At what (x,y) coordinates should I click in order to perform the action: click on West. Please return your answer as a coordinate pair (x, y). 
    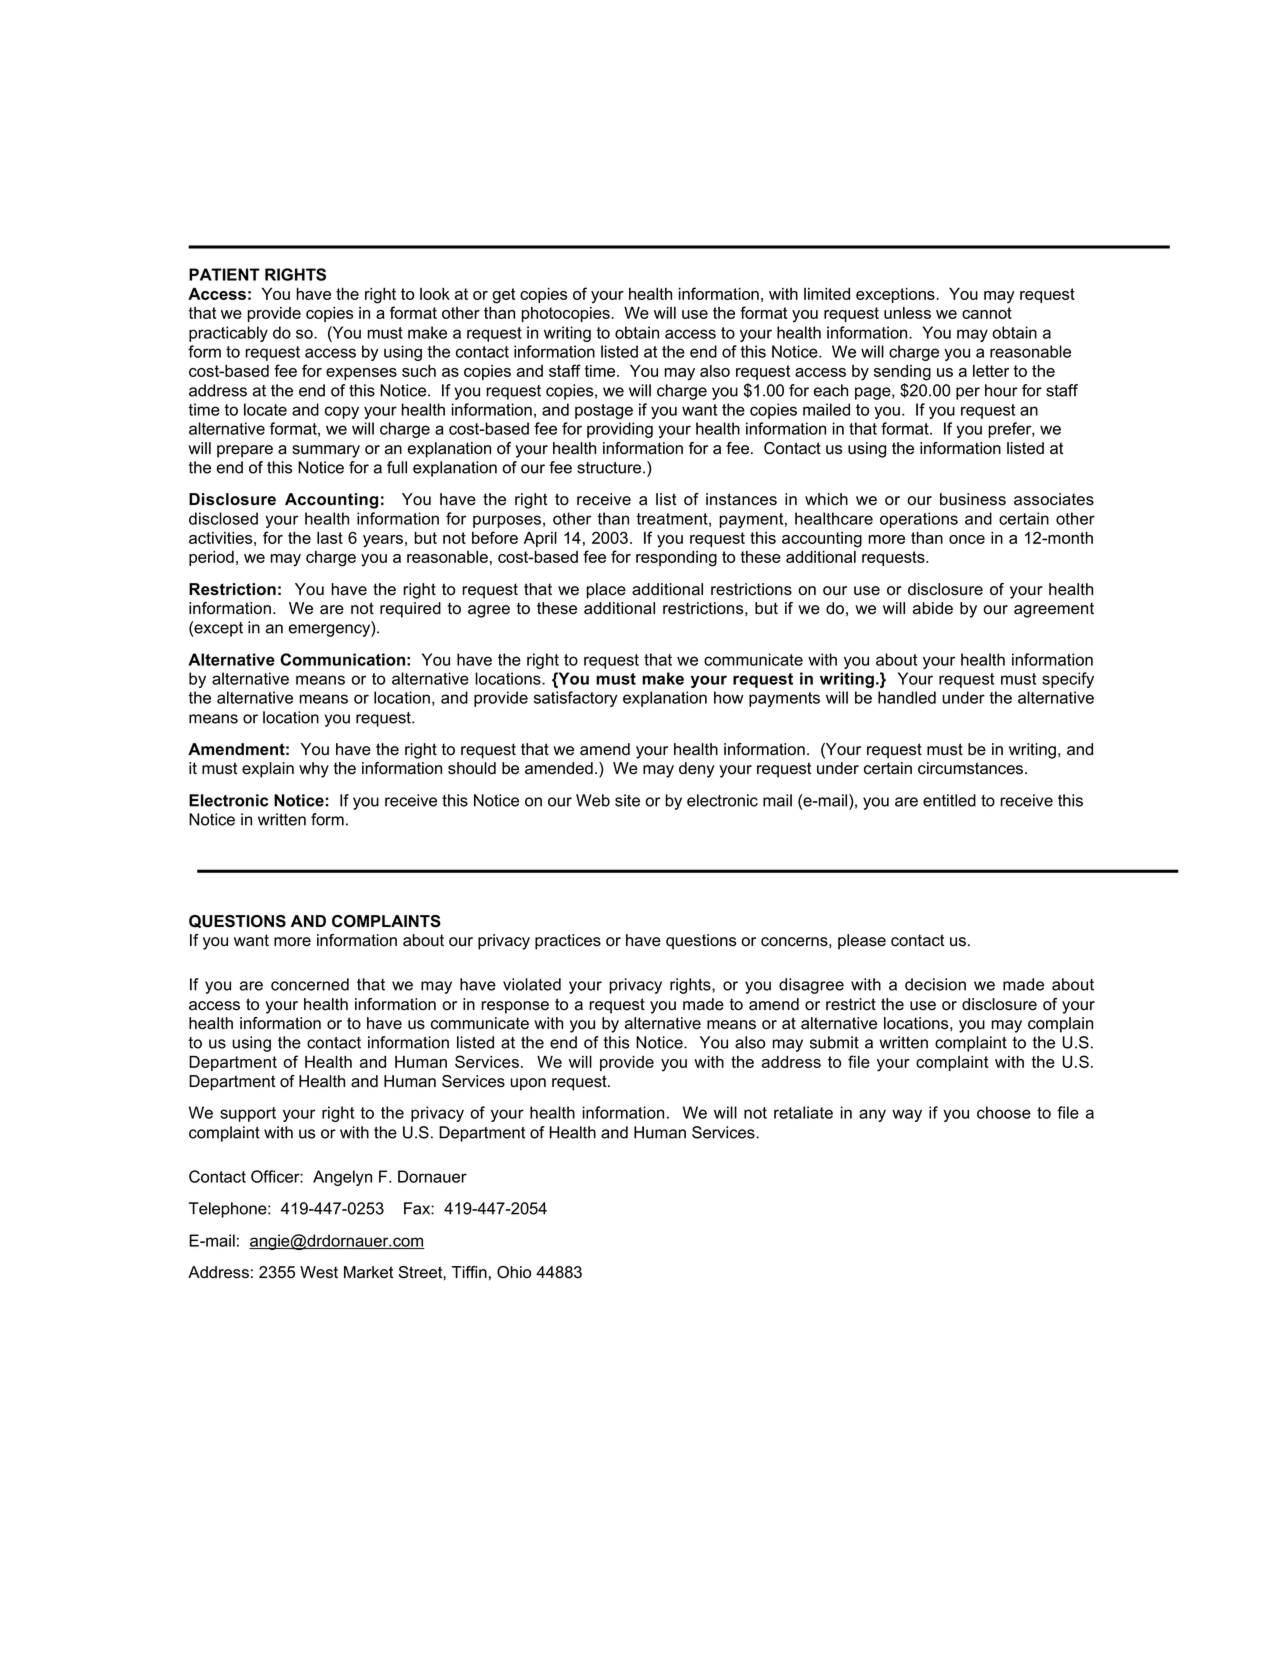
    Looking at the image, I should click on (319, 1272).
